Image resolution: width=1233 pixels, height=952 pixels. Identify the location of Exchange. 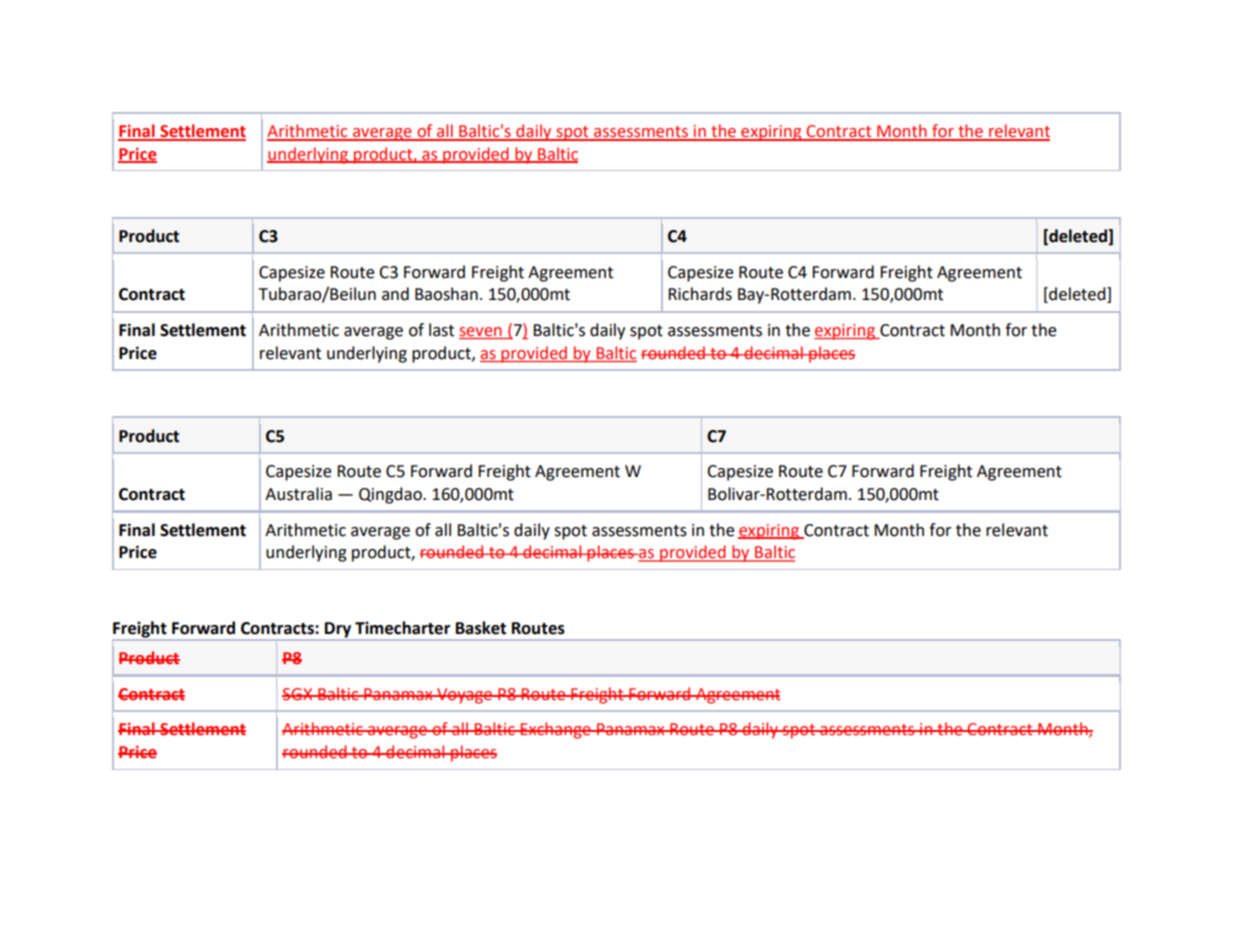
(556, 730).
